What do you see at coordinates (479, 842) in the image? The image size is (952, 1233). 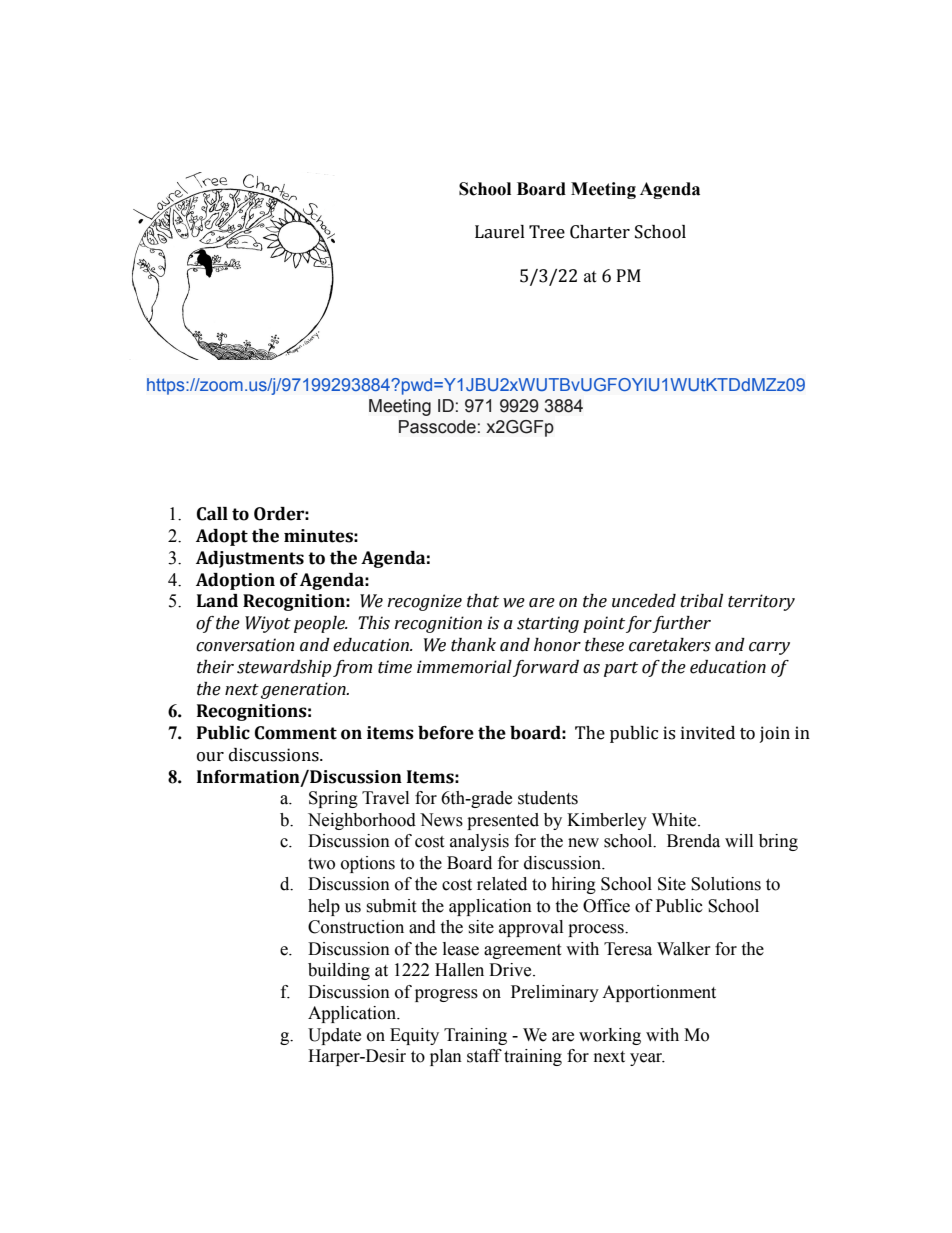 I see `analysis` at bounding box center [479, 842].
